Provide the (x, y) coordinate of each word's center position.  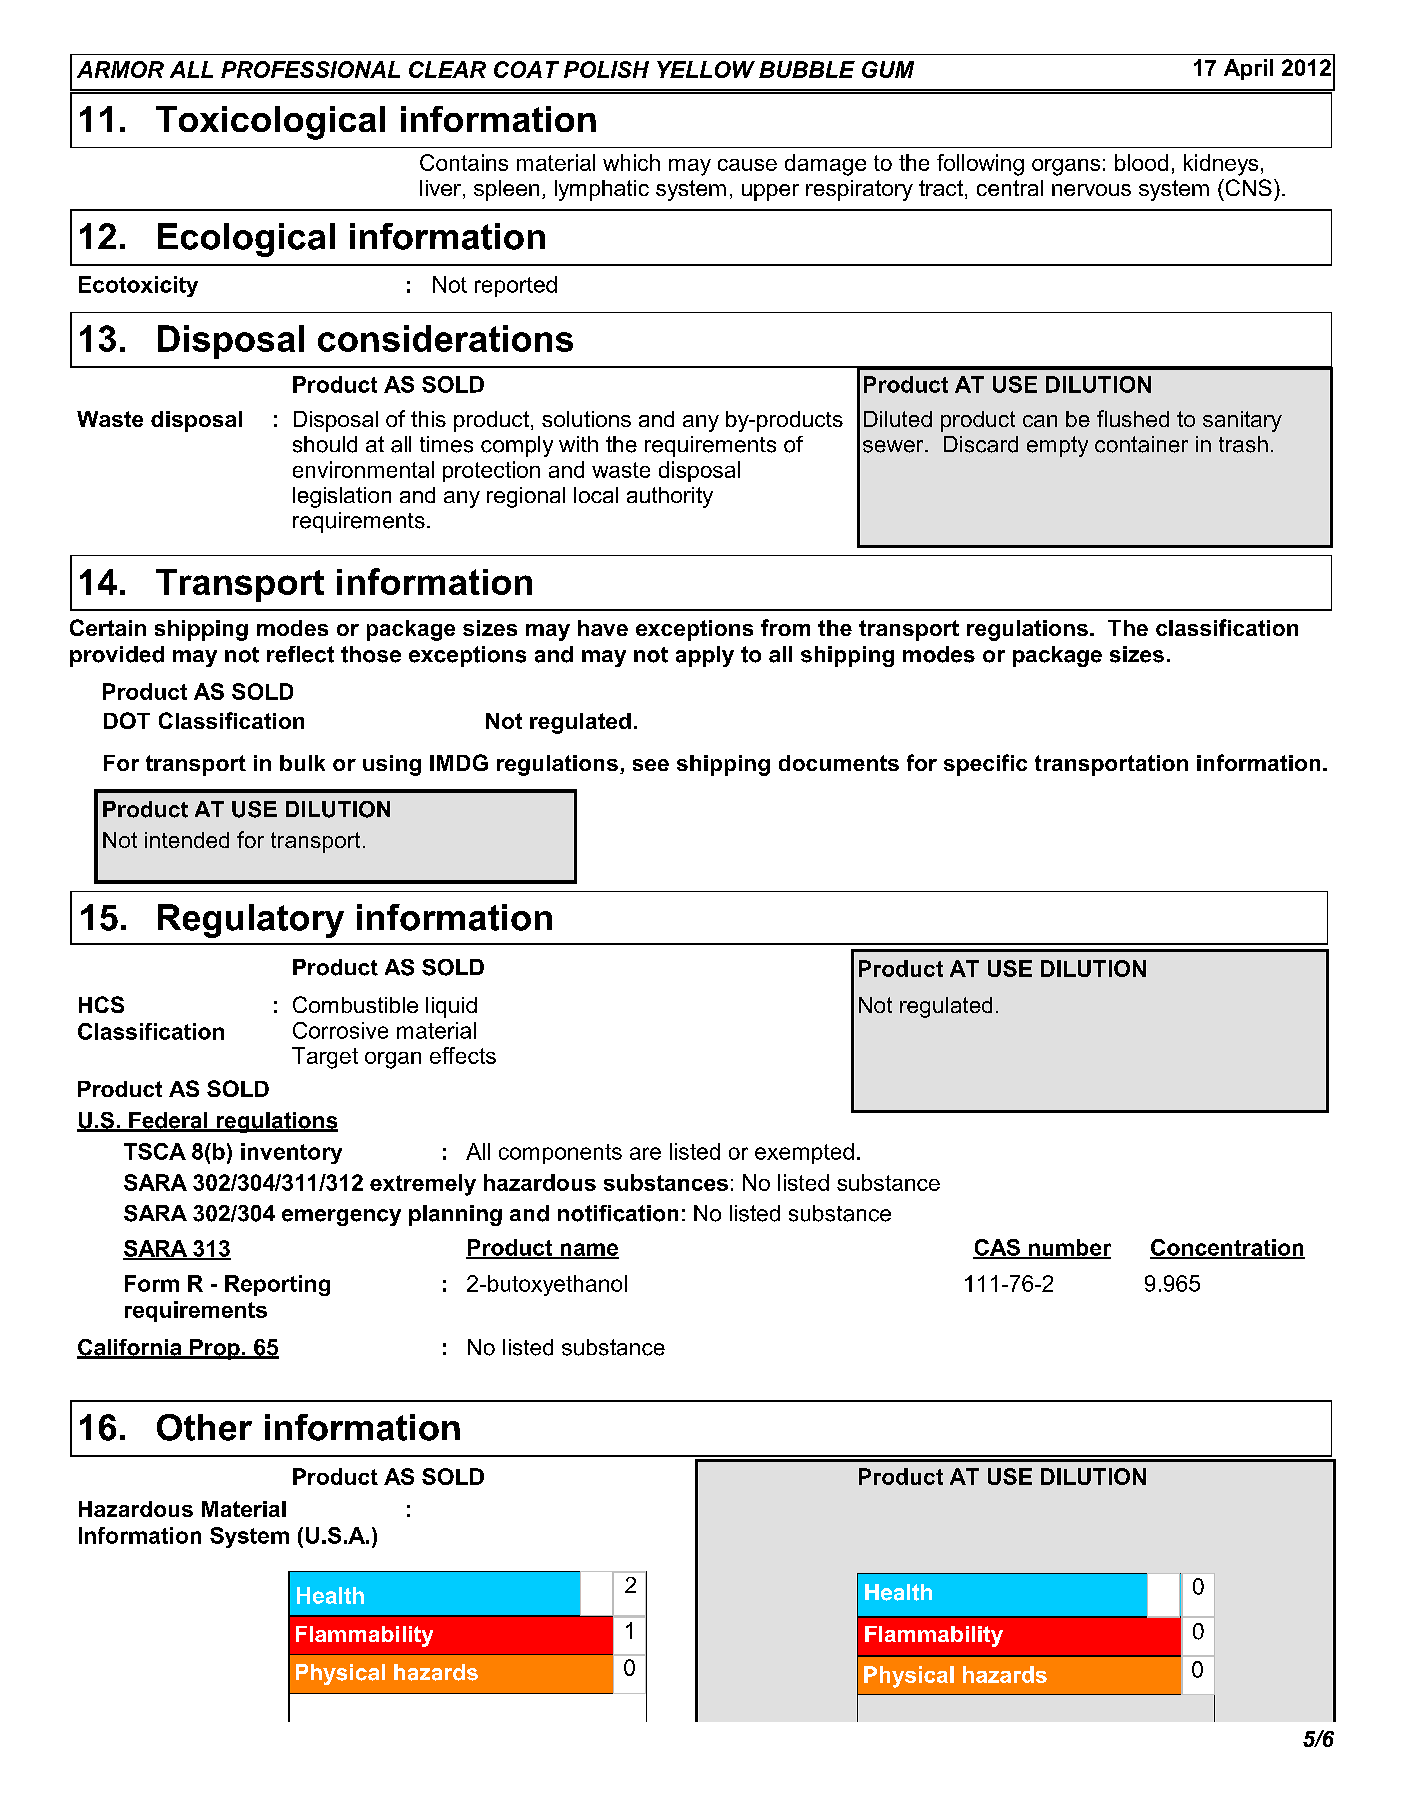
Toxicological (270, 123)
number (1068, 1248)
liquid (451, 1007)
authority (670, 497)
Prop (215, 1349)
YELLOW (706, 69)
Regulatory (251, 921)
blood (1141, 162)
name (588, 1250)
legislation (342, 497)
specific (985, 765)
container (1141, 444)
